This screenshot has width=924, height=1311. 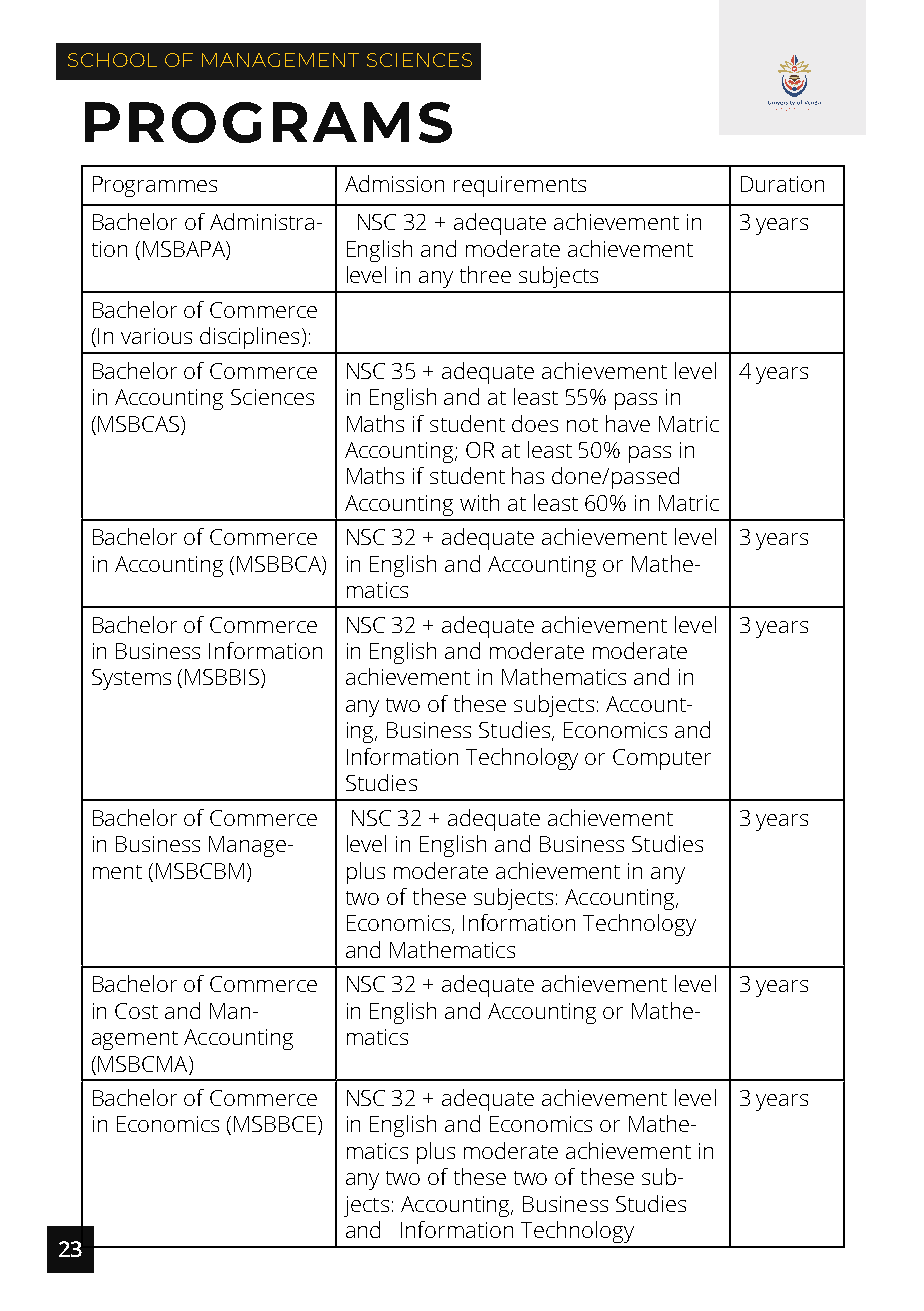 What do you see at coordinates (156, 336) in the screenshot?
I see `various` at bounding box center [156, 336].
